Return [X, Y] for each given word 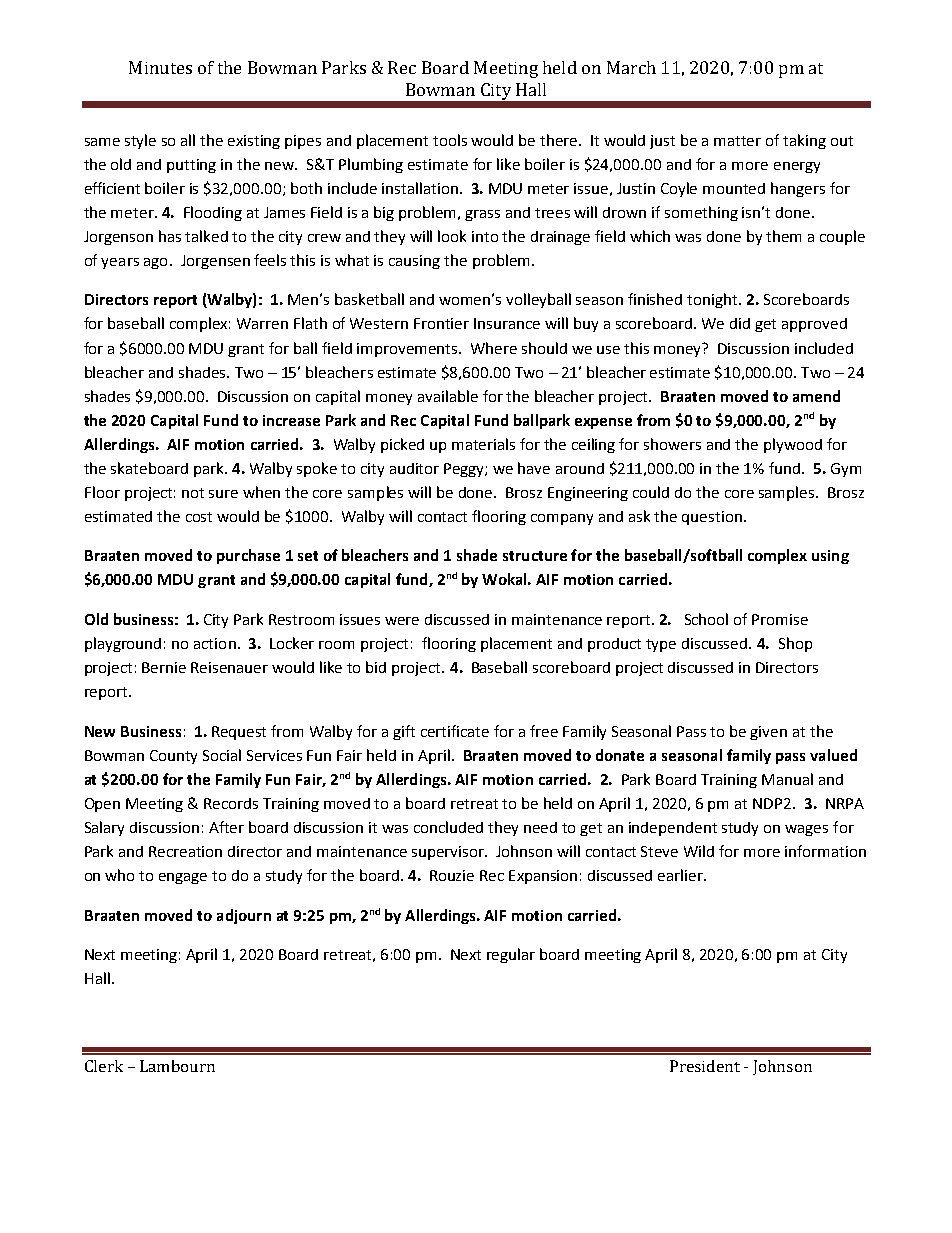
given [768, 733]
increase [291, 420]
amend [816, 396]
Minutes [160, 67]
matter [737, 141]
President [705, 1066]
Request [239, 733]
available [448, 396]
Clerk [104, 1066]
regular [511, 955]
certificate [455, 731]
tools [450, 140]
